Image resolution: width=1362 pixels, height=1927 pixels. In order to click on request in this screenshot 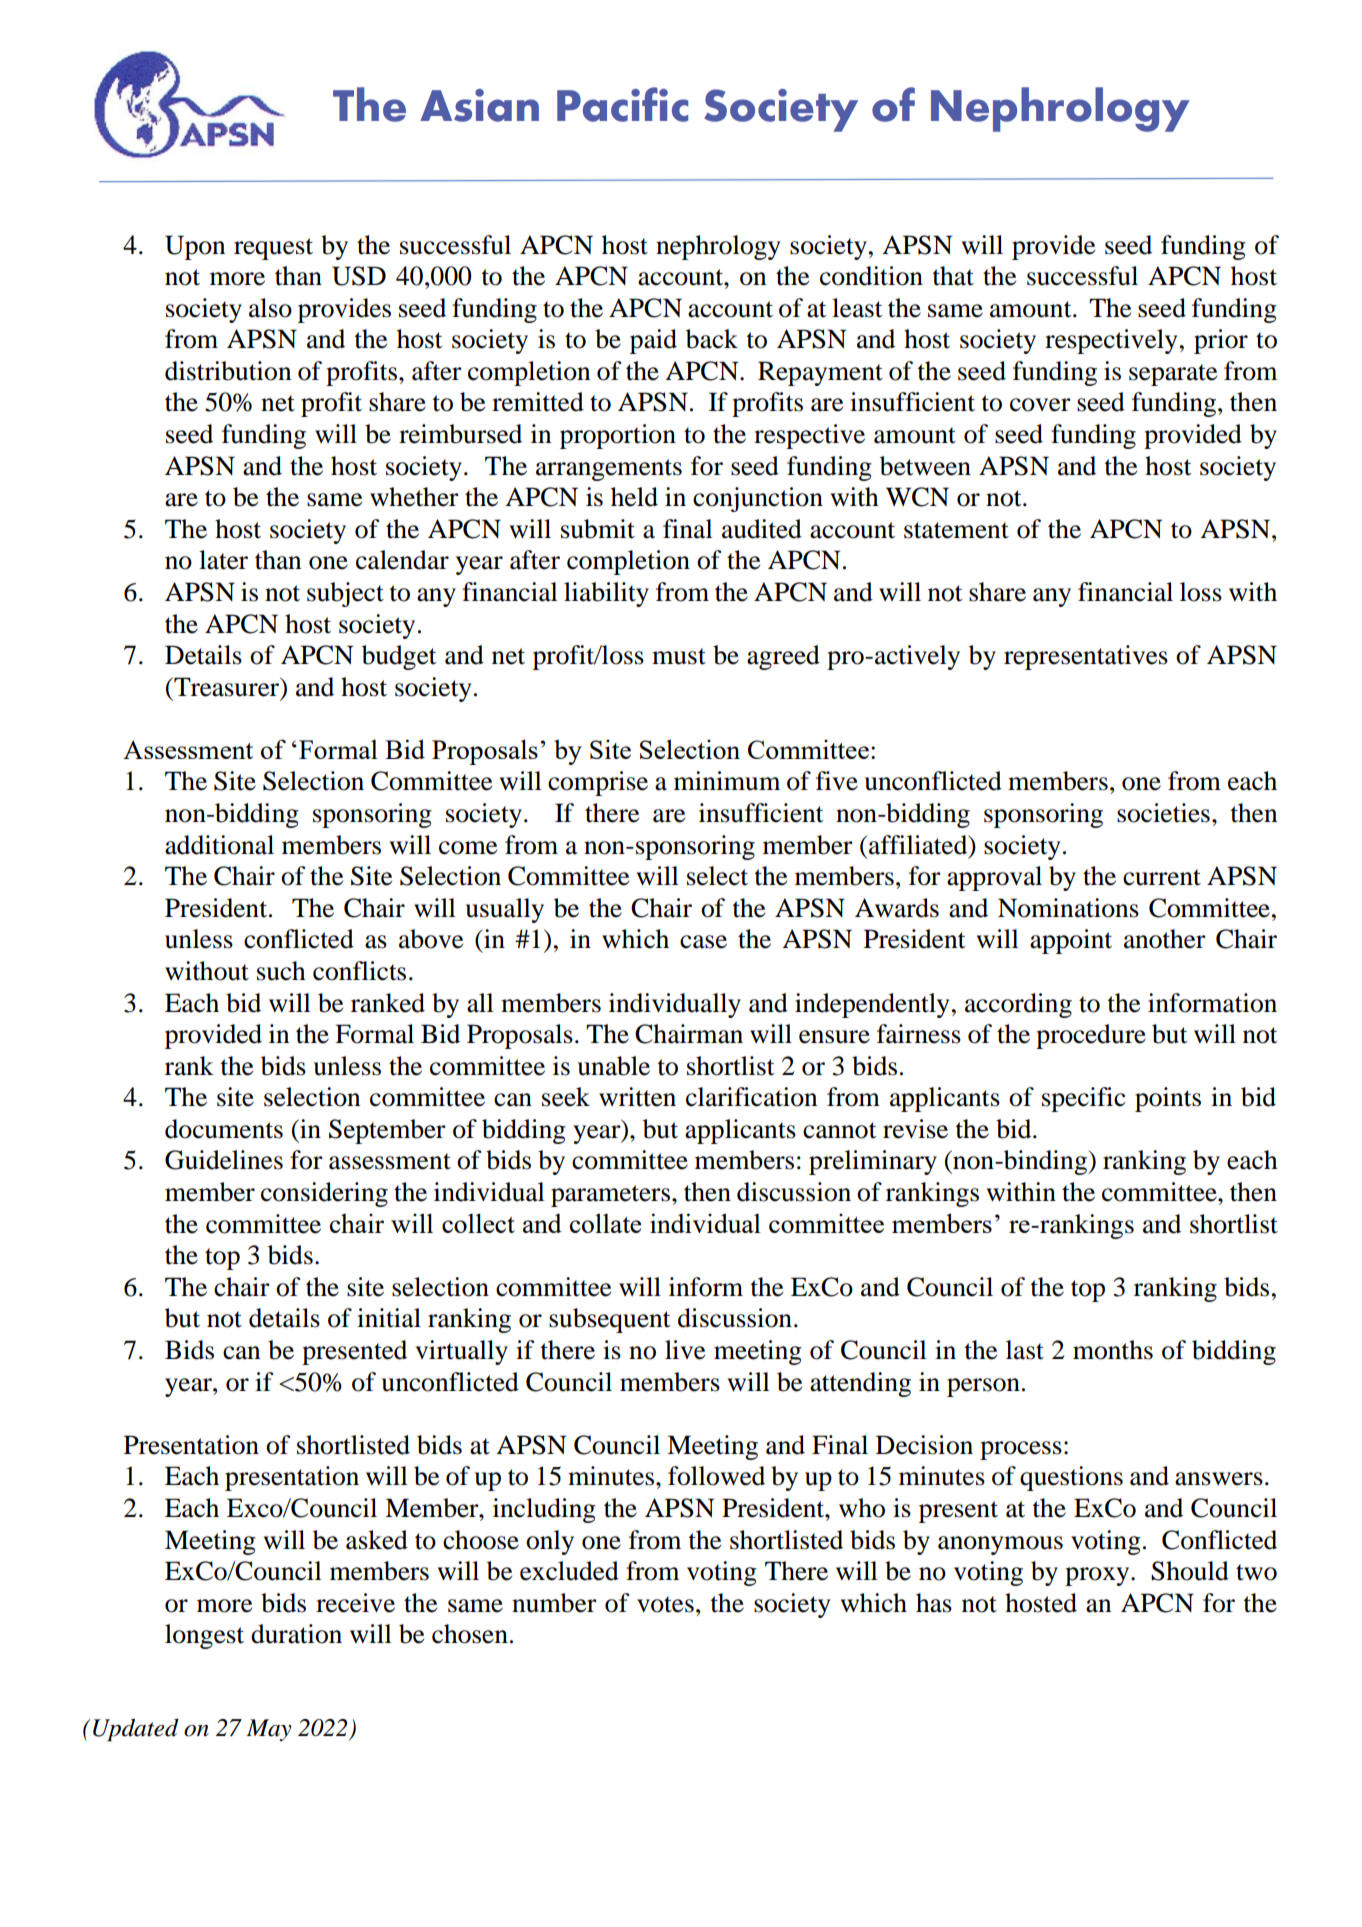, I will do `click(273, 249)`.
